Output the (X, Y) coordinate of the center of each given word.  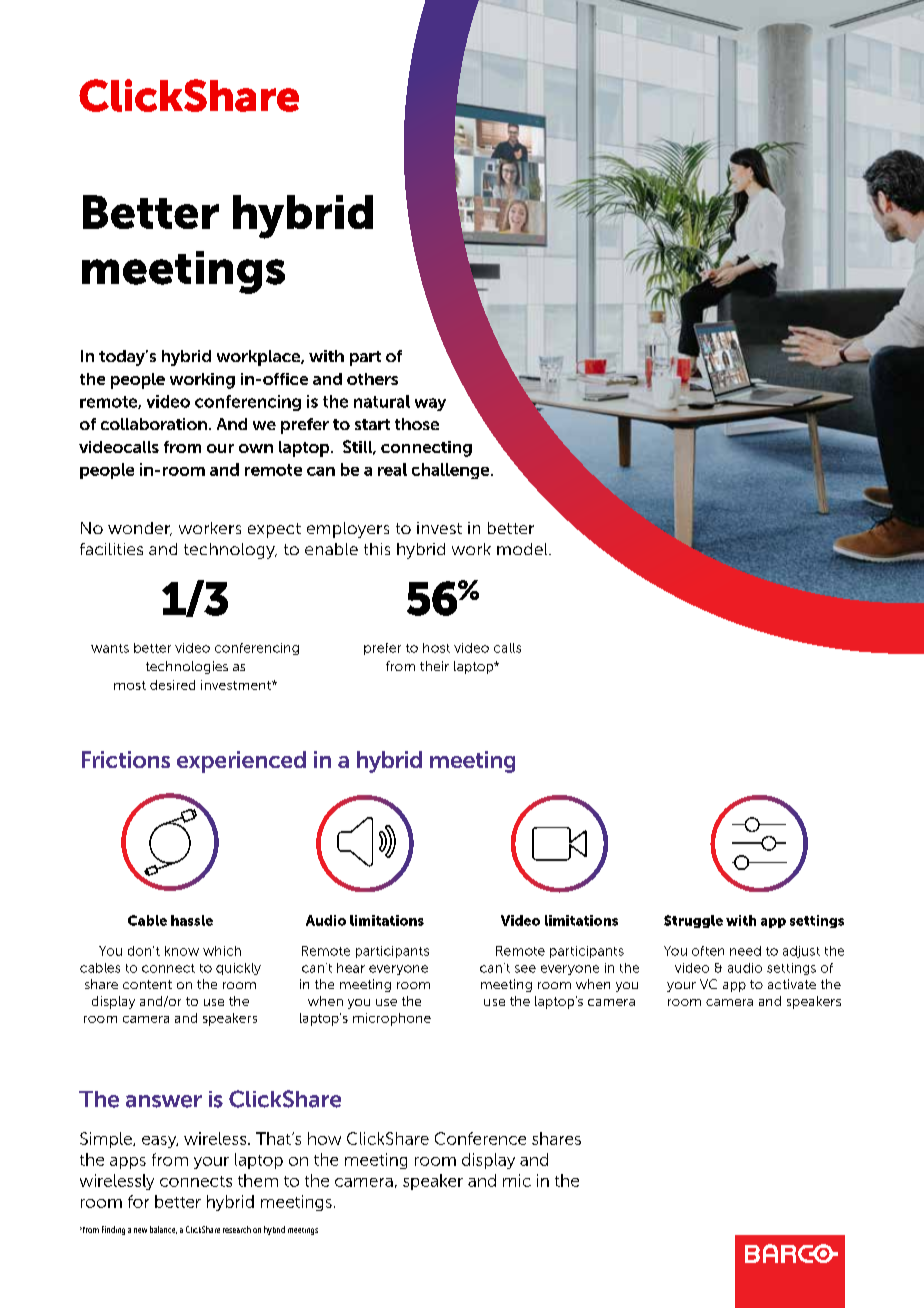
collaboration (154, 424)
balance (163, 1230)
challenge (452, 471)
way (430, 404)
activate (792, 984)
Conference (480, 1138)
